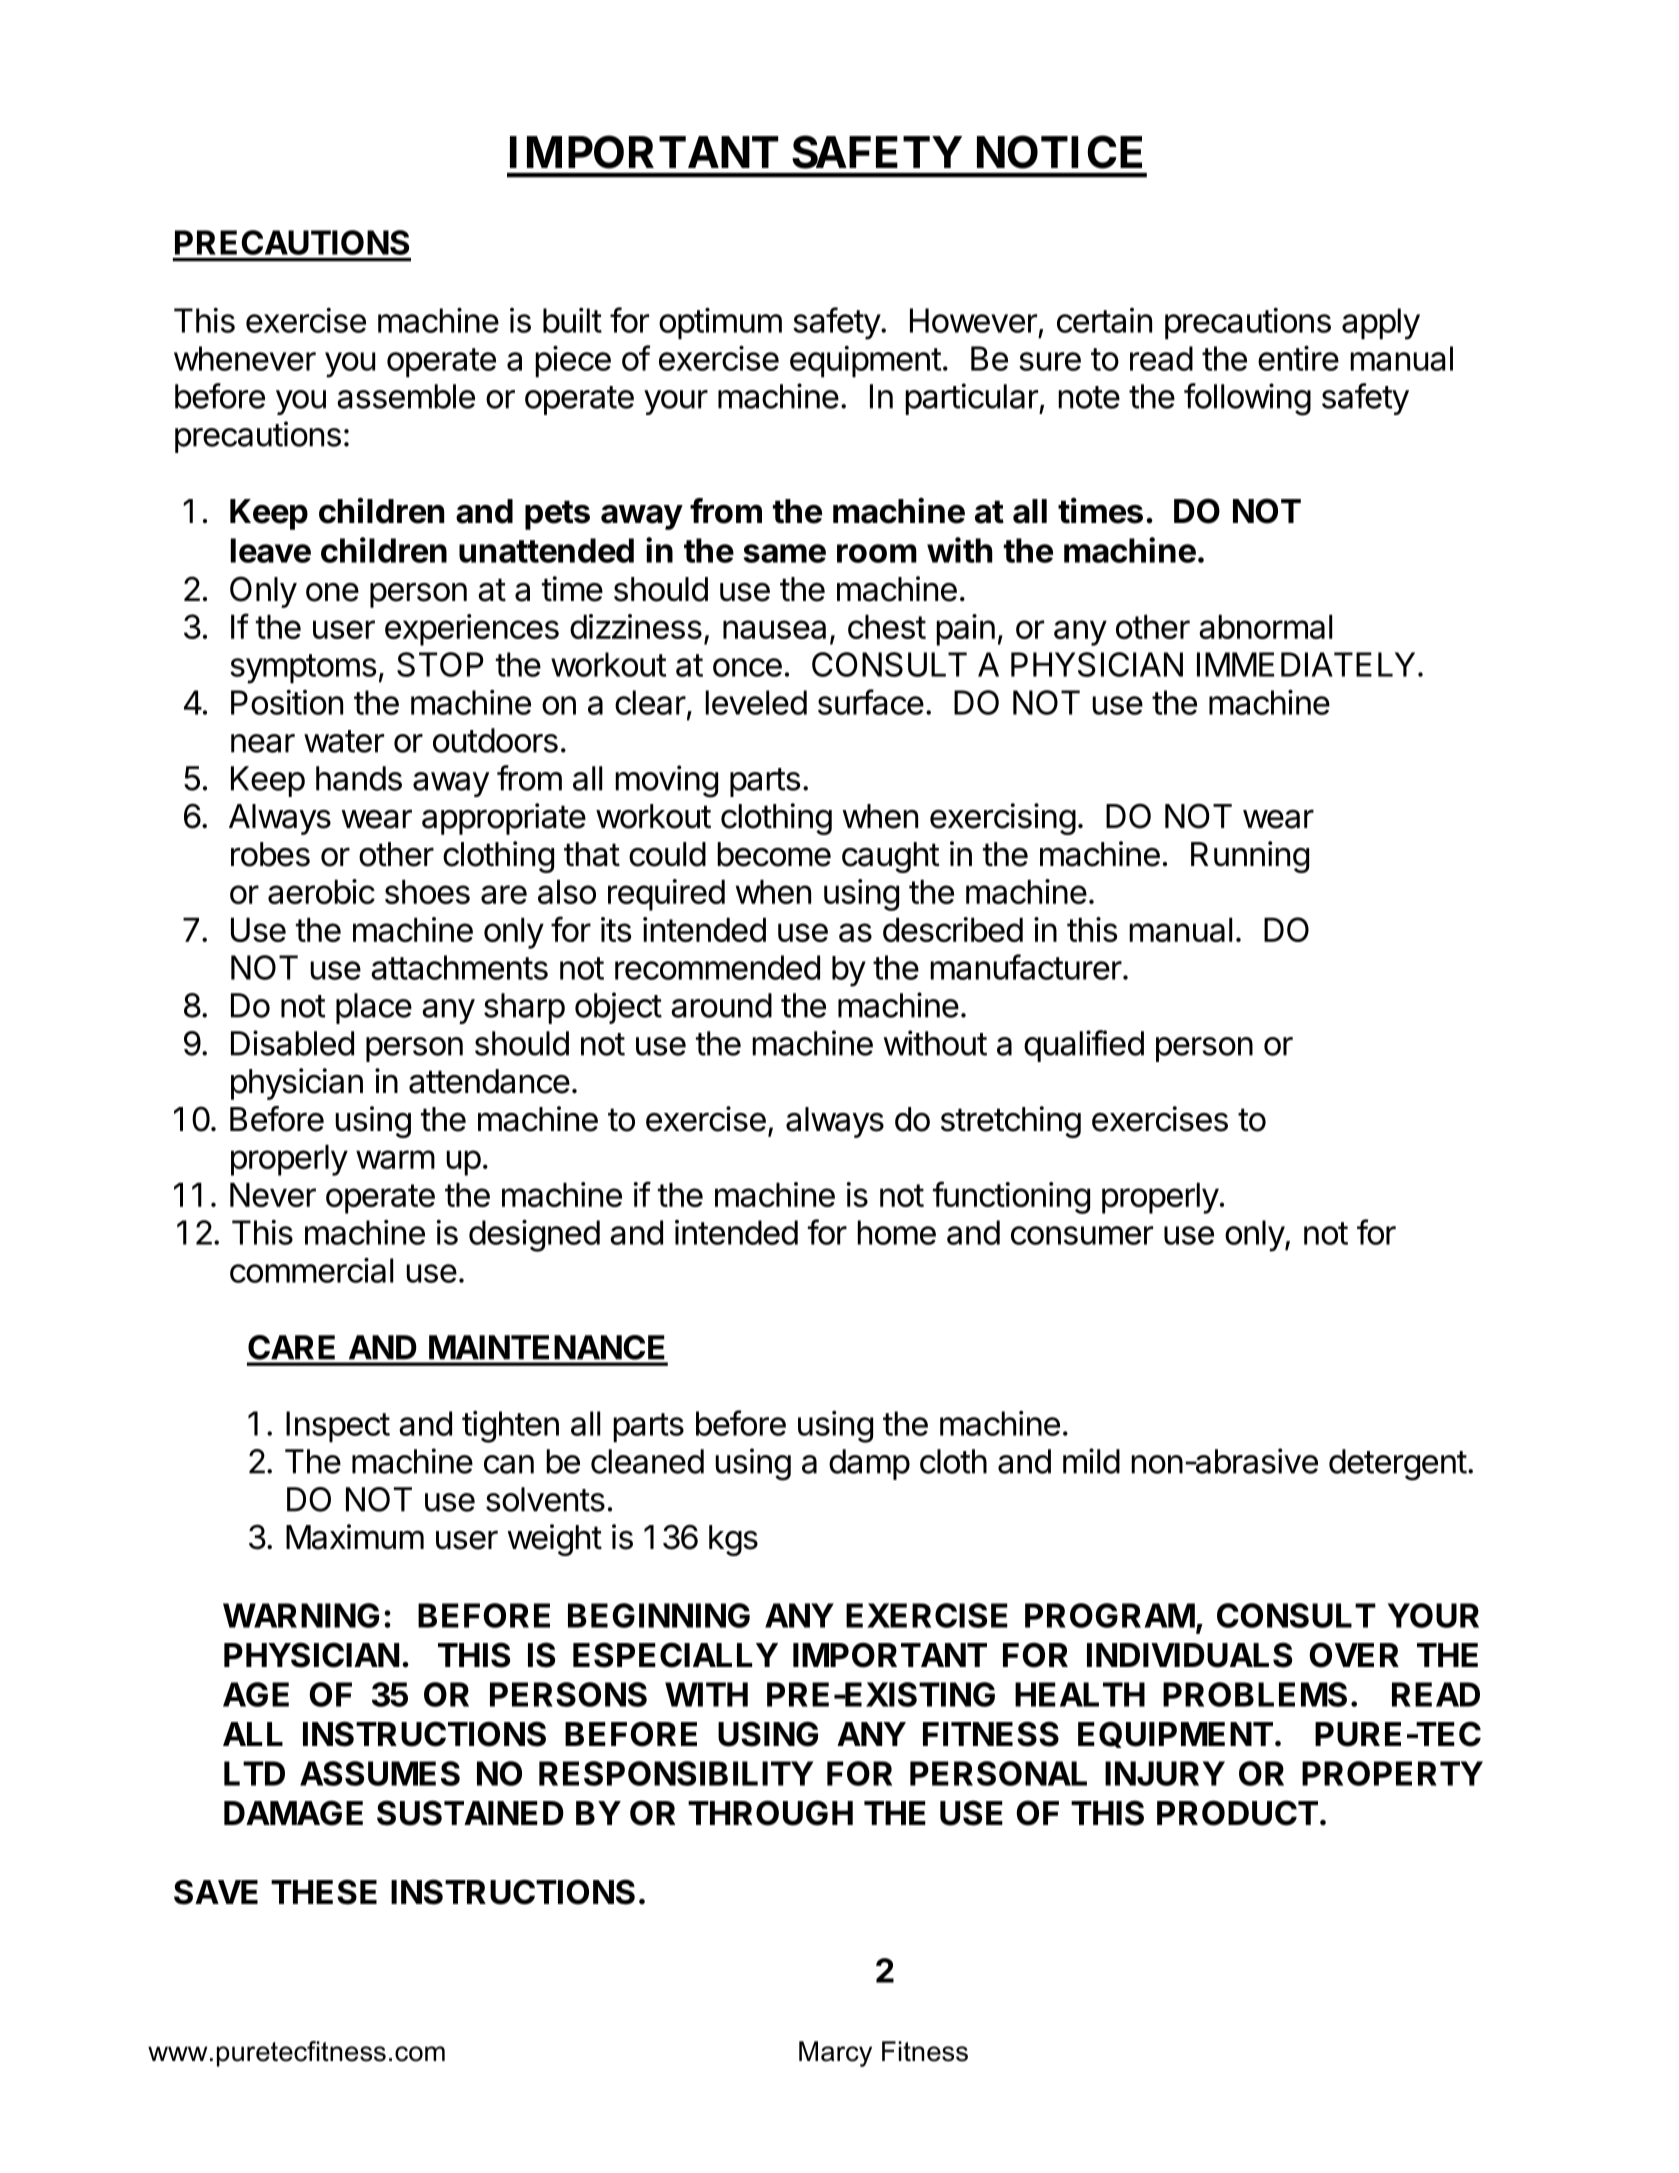  I want to click on assemble, so click(406, 396).
